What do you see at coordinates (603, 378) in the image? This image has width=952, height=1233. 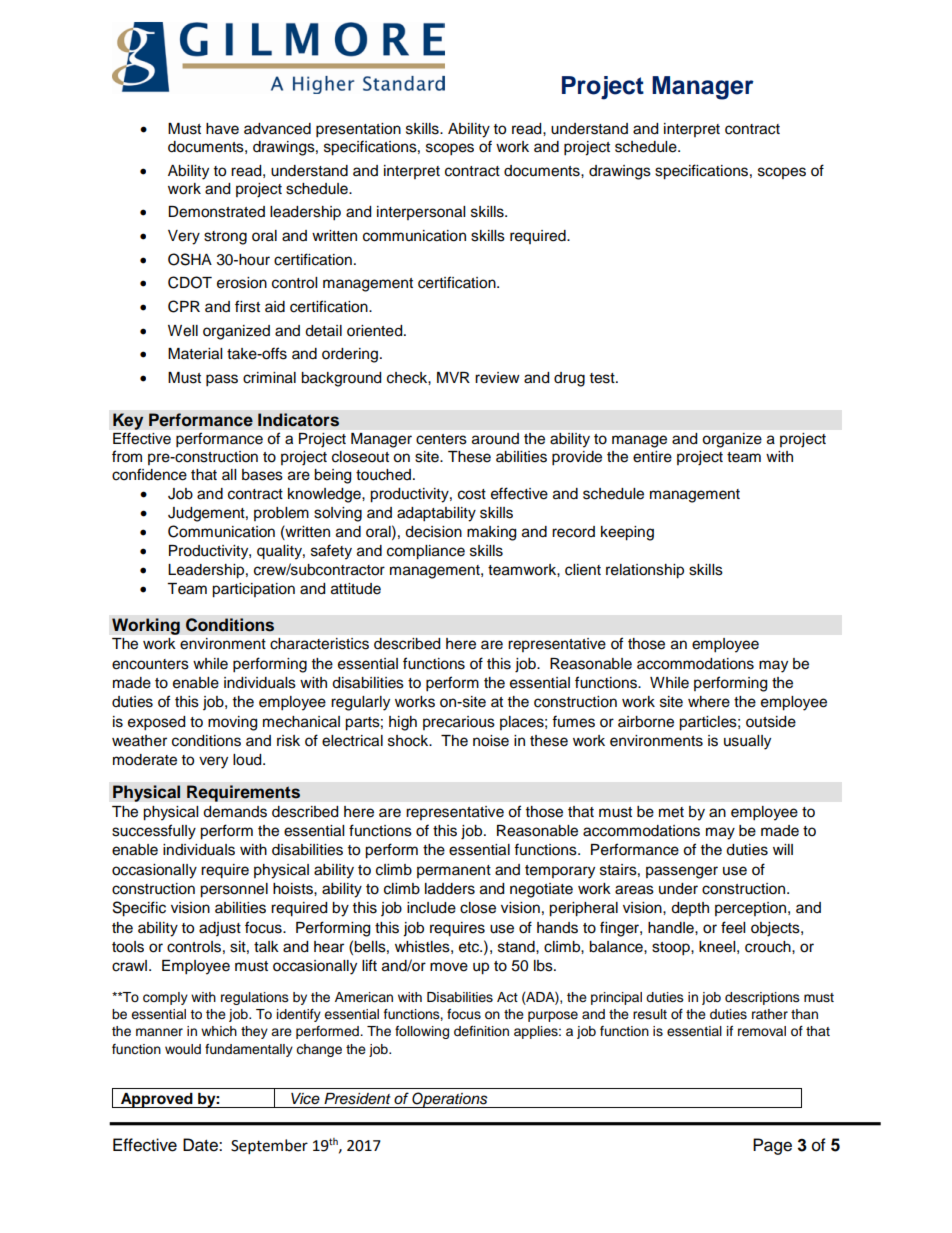 I see `test` at bounding box center [603, 378].
